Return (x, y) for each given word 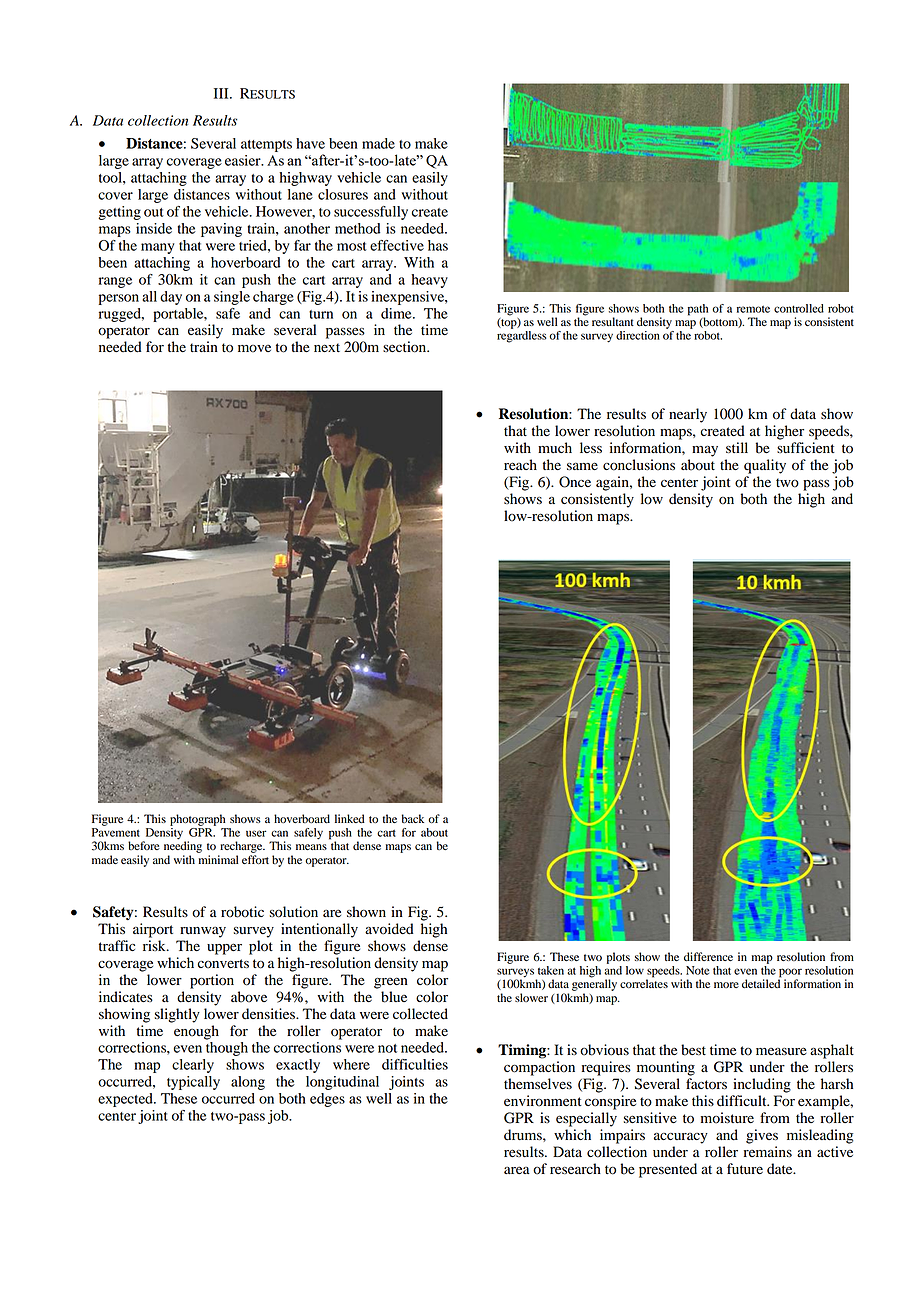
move (254, 348)
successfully (371, 213)
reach (520, 465)
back (413, 818)
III (222, 93)
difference (708, 957)
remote (753, 309)
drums (524, 1135)
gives (762, 1136)
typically (193, 1083)
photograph (197, 820)
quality (765, 466)
